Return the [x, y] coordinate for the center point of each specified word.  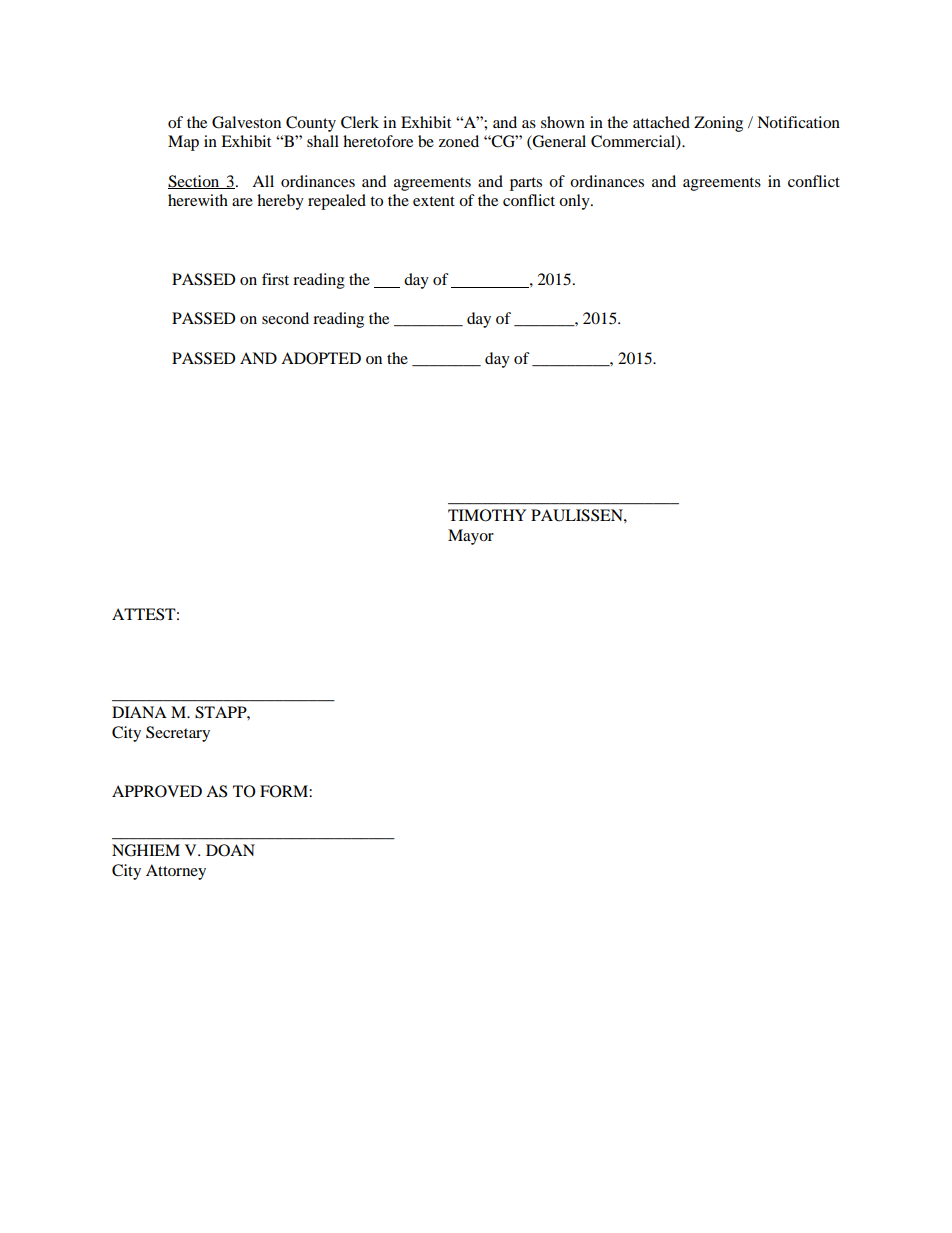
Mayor [471, 537]
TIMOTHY [487, 515]
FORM [285, 791]
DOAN [230, 850]
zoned [459, 141]
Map [183, 143]
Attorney [176, 872]
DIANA [139, 712]
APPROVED [157, 791]
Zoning [718, 124]
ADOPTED [321, 358]
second [285, 318]
